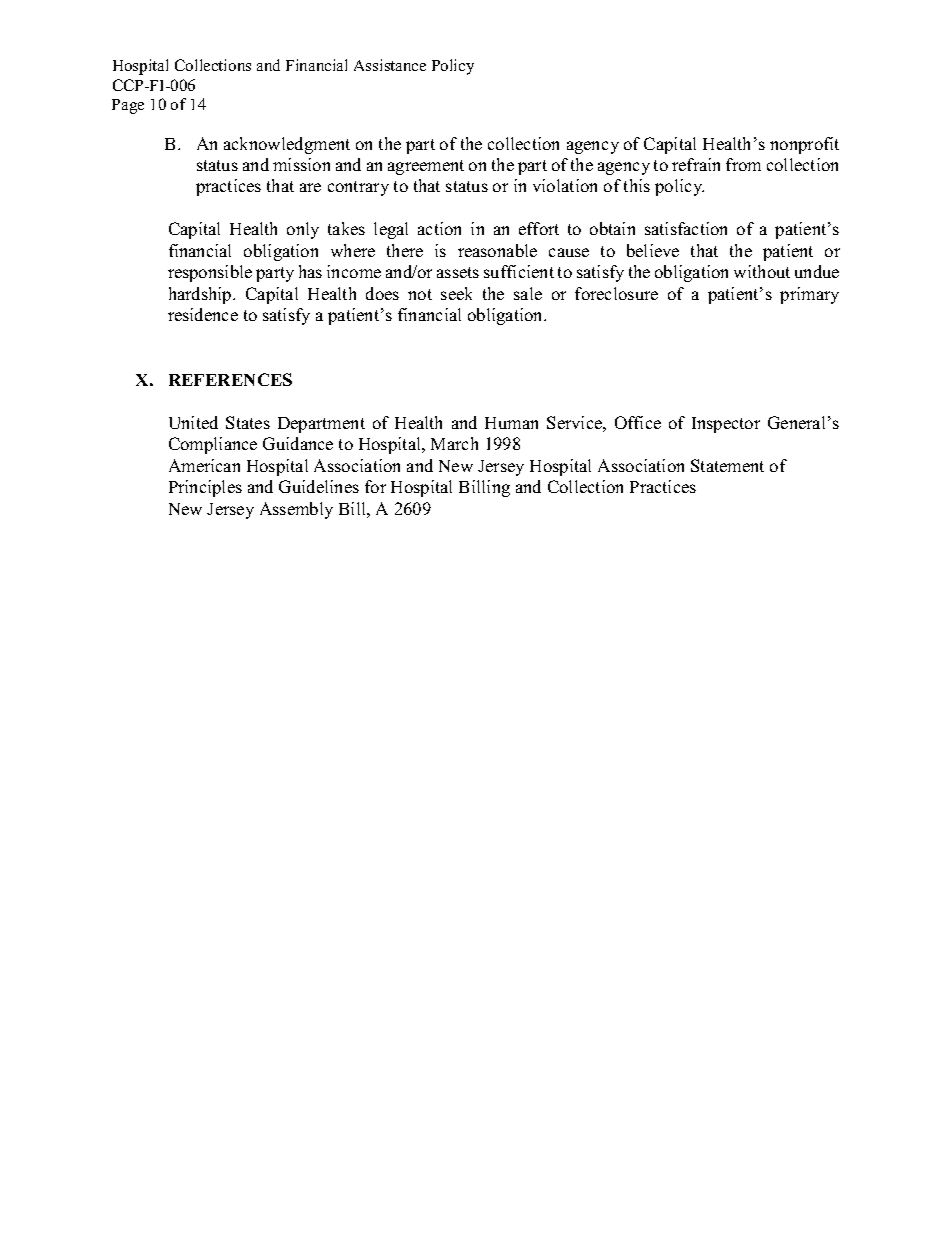  Describe the element at coordinates (303, 230) in the page. I see `only` at that location.
